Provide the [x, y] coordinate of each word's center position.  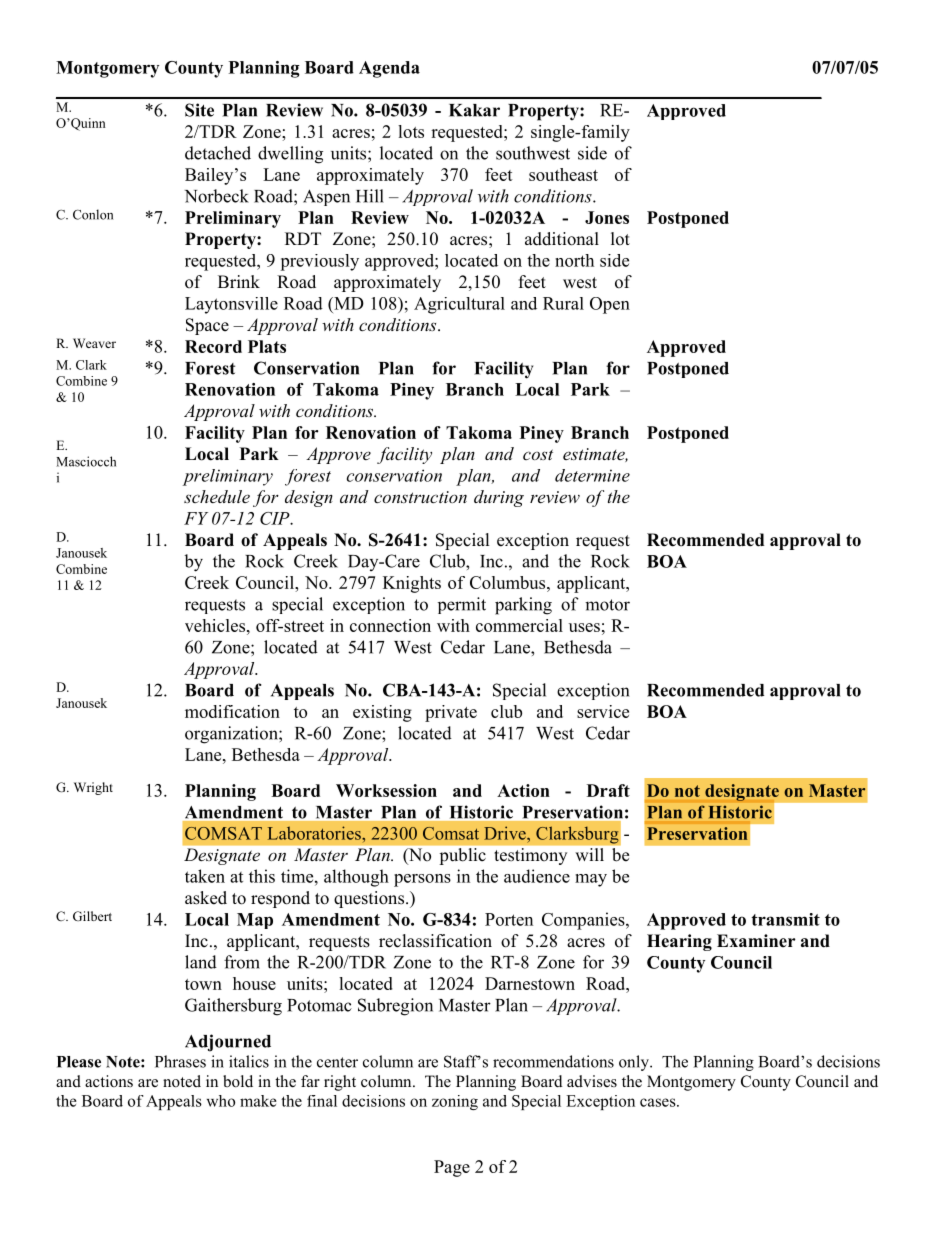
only [635, 1063]
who [221, 1101]
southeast [563, 174]
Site [199, 110]
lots [411, 131]
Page [452, 1168]
